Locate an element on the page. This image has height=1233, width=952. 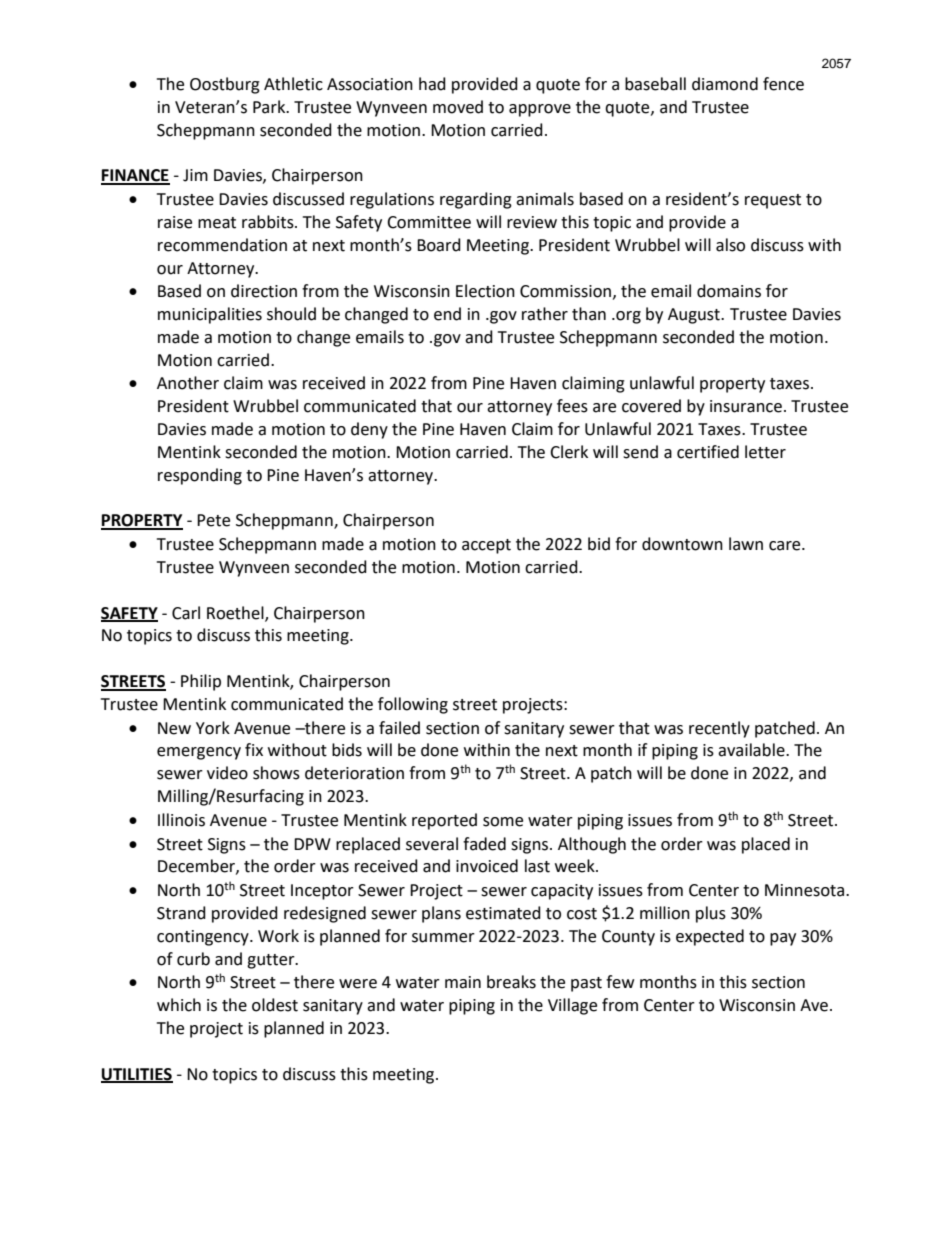
Another is located at coordinates (188, 383).
